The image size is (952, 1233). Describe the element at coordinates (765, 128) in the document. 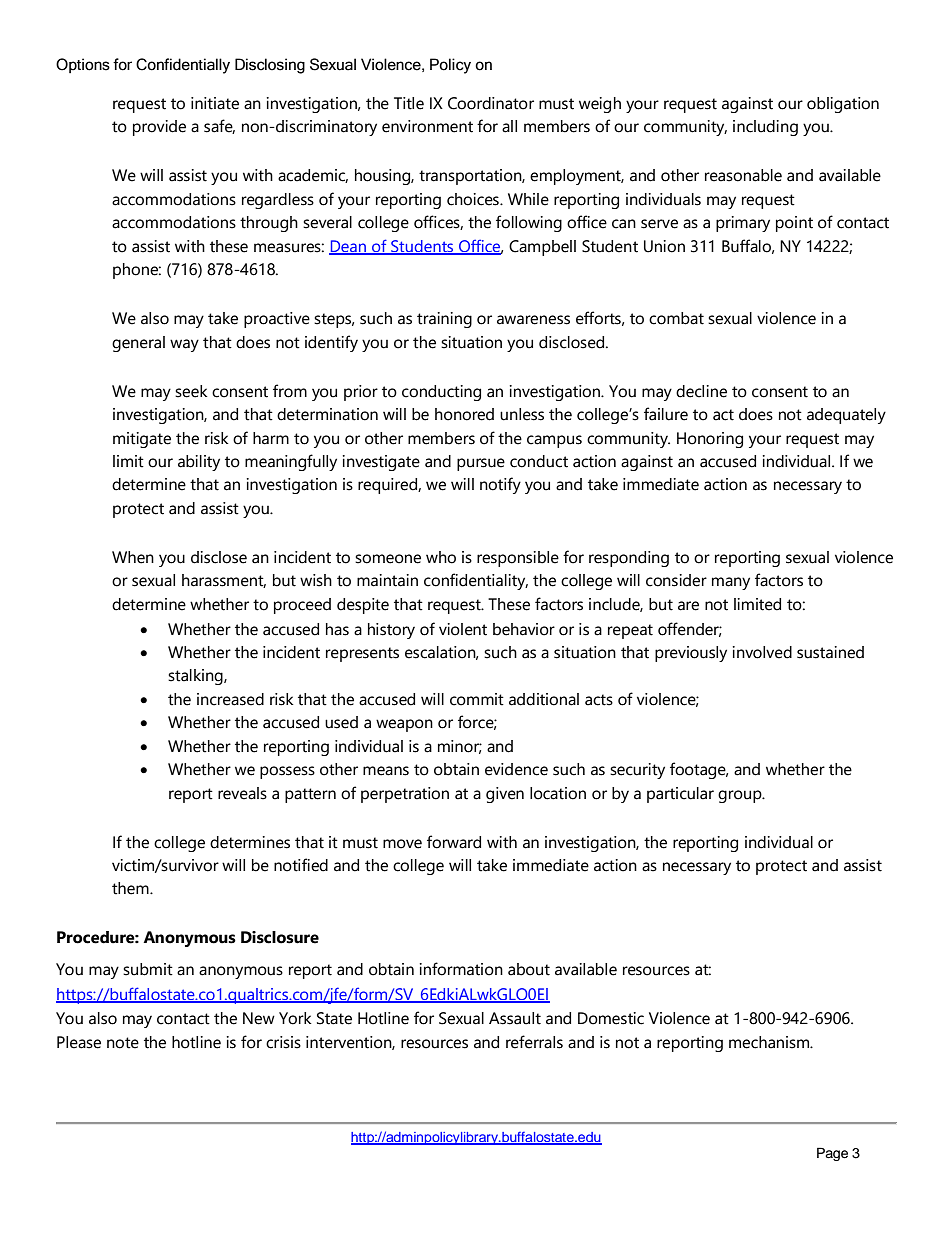

I see `including` at that location.
